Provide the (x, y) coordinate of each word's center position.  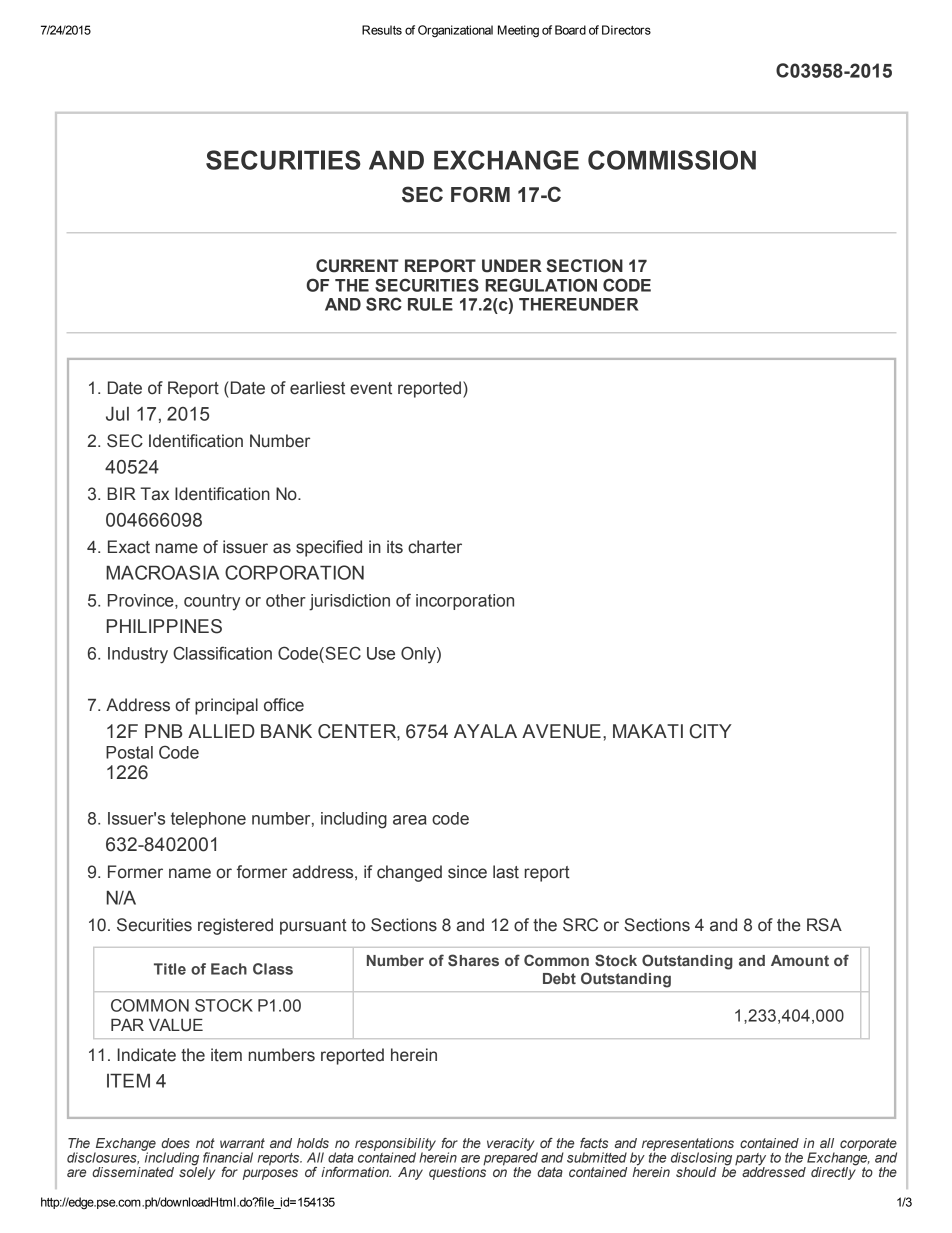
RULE (430, 304)
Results (382, 30)
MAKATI (648, 731)
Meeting (518, 31)
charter (435, 547)
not (205, 1143)
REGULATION (541, 285)
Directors (626, 30)
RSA (824, 925)
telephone (208, 820)
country (212, 602)
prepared (510, 1159)
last (506, 872)
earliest (317, 388)
